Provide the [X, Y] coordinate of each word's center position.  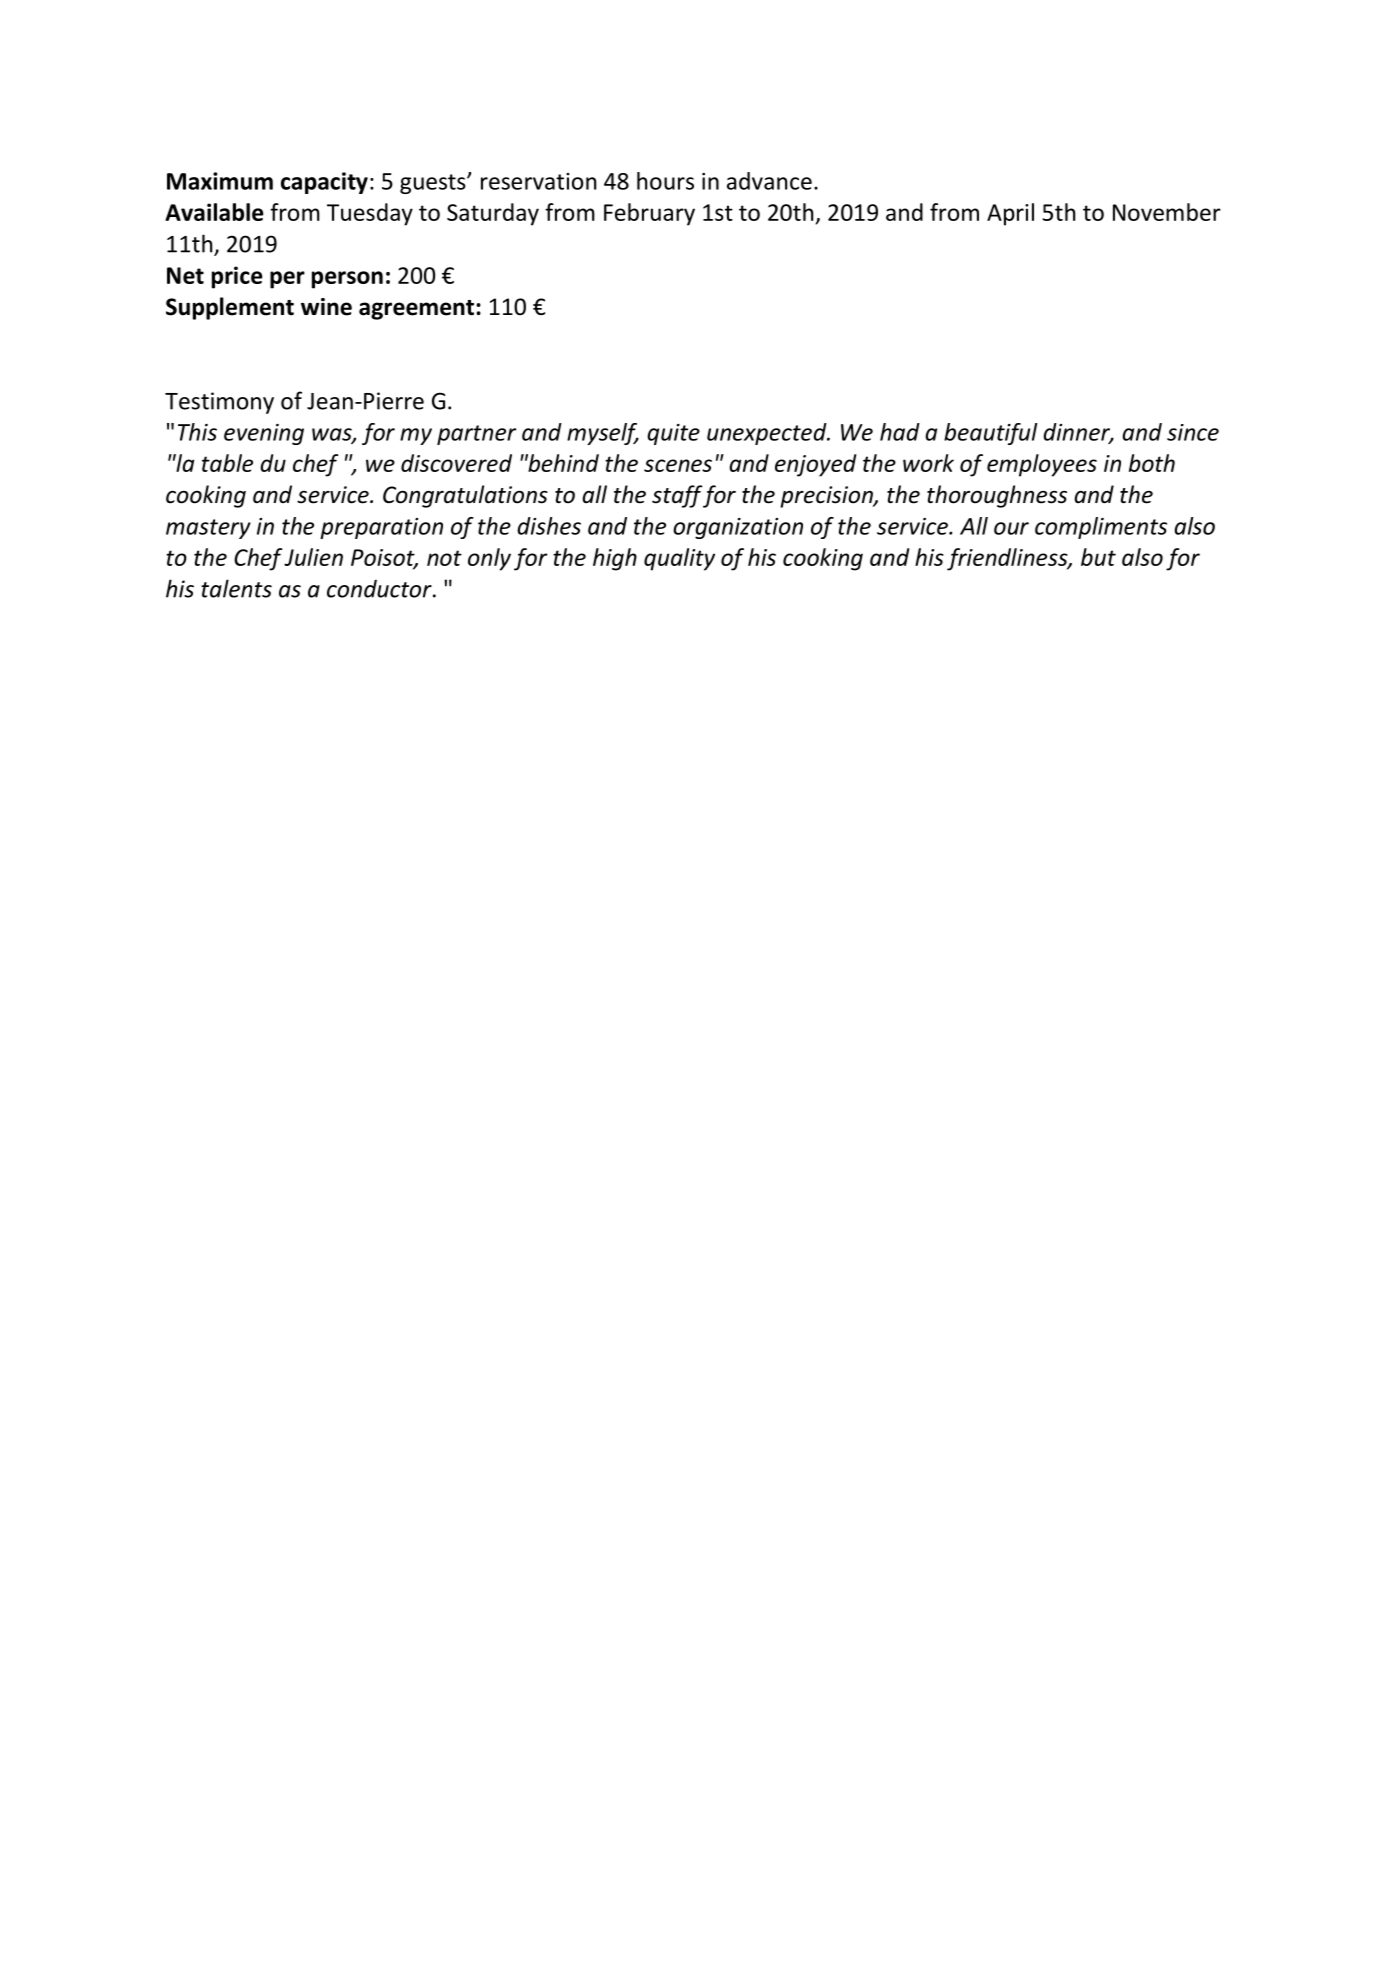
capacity [324, 183]
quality [679, 559]
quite [673, 434]
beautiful [990, 434]
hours [665, 181]
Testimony [219, 403]
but [1098, 557]
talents [236, 588]
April [1010, 214]
